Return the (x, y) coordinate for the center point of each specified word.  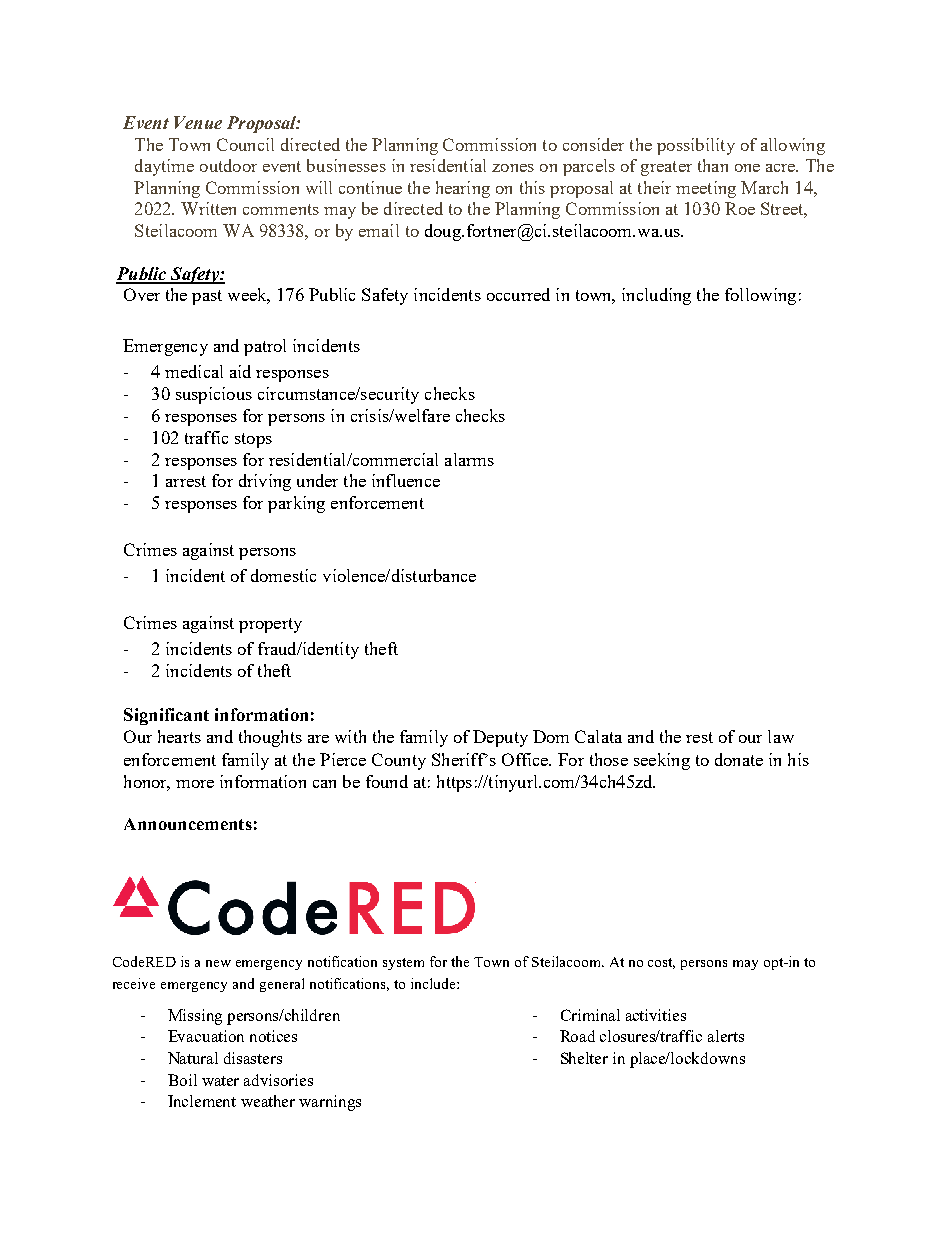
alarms (469, 459)
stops (253, 440)
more (195, 784)
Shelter (584, 1058)
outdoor (228, 165)
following (760, 296)
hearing (463, 189)
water (220, 1081)
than (713, 165)
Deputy (500, 738)
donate (739, 759)
